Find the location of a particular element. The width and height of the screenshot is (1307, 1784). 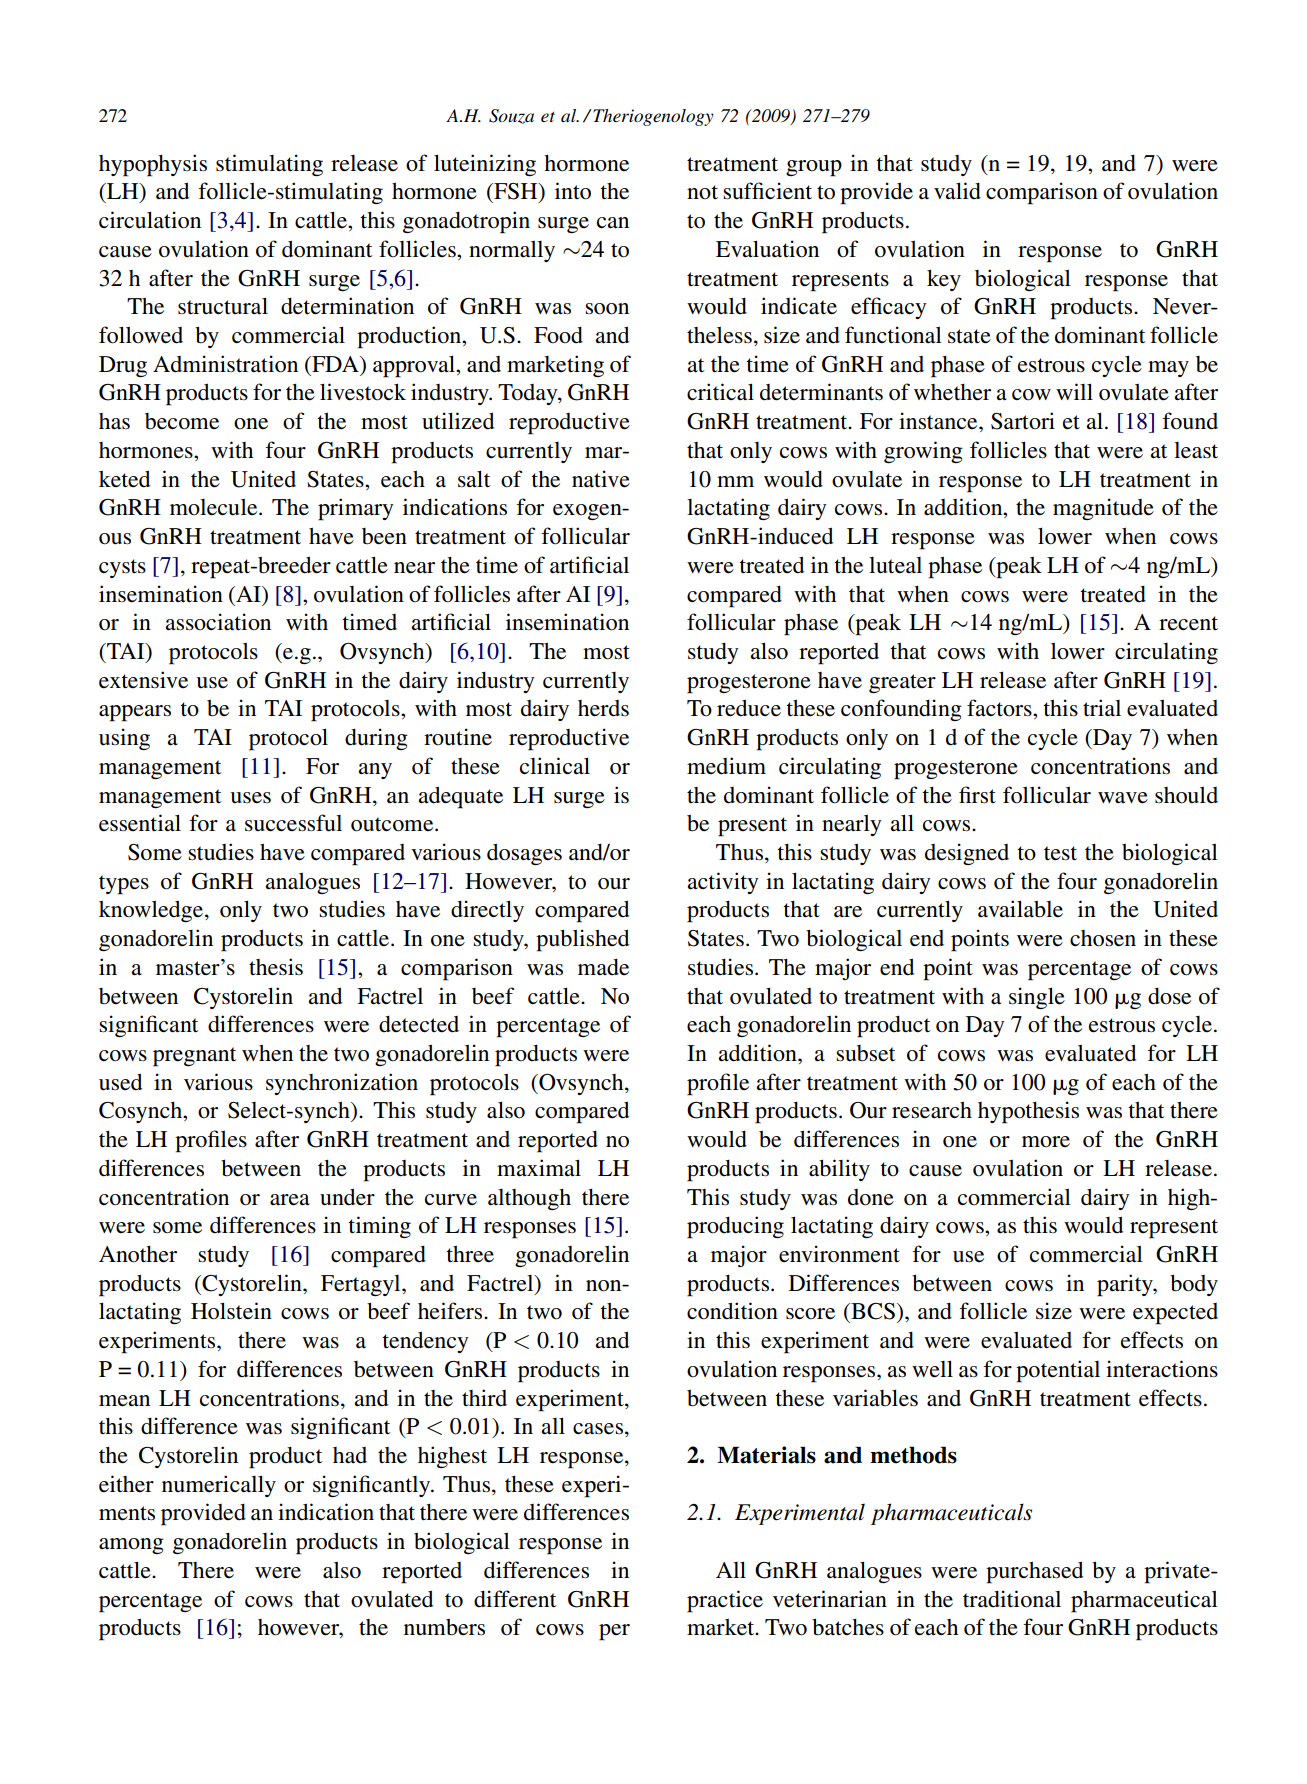

activity is located at coordinates (723, 883).
